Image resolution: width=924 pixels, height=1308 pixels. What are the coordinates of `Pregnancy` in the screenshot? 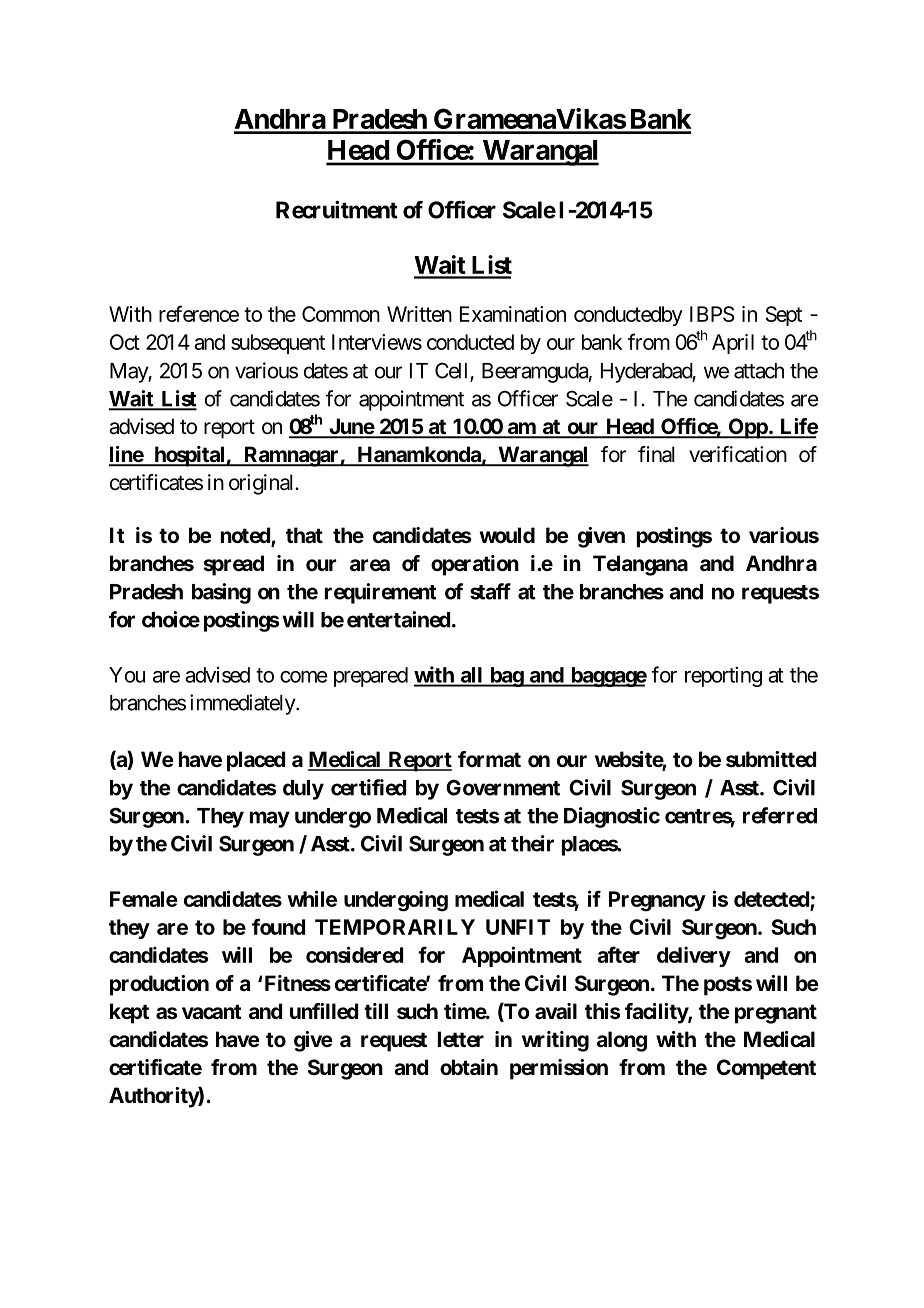 It's located at (657, 901).
